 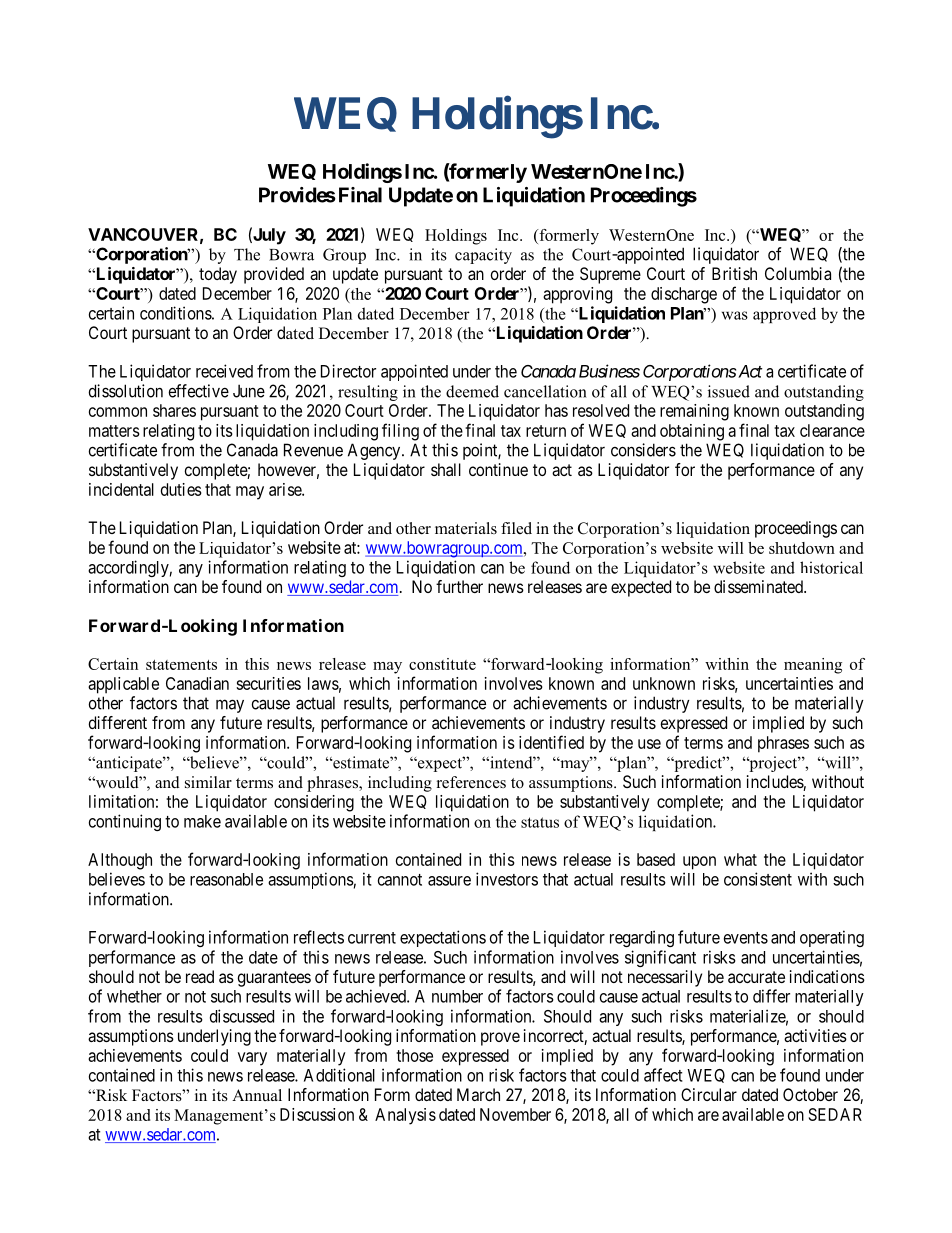 What do you see at coordinates (257, 1095) in the screenshot?
I see `Annual` at bounding box center [257, 1095].
